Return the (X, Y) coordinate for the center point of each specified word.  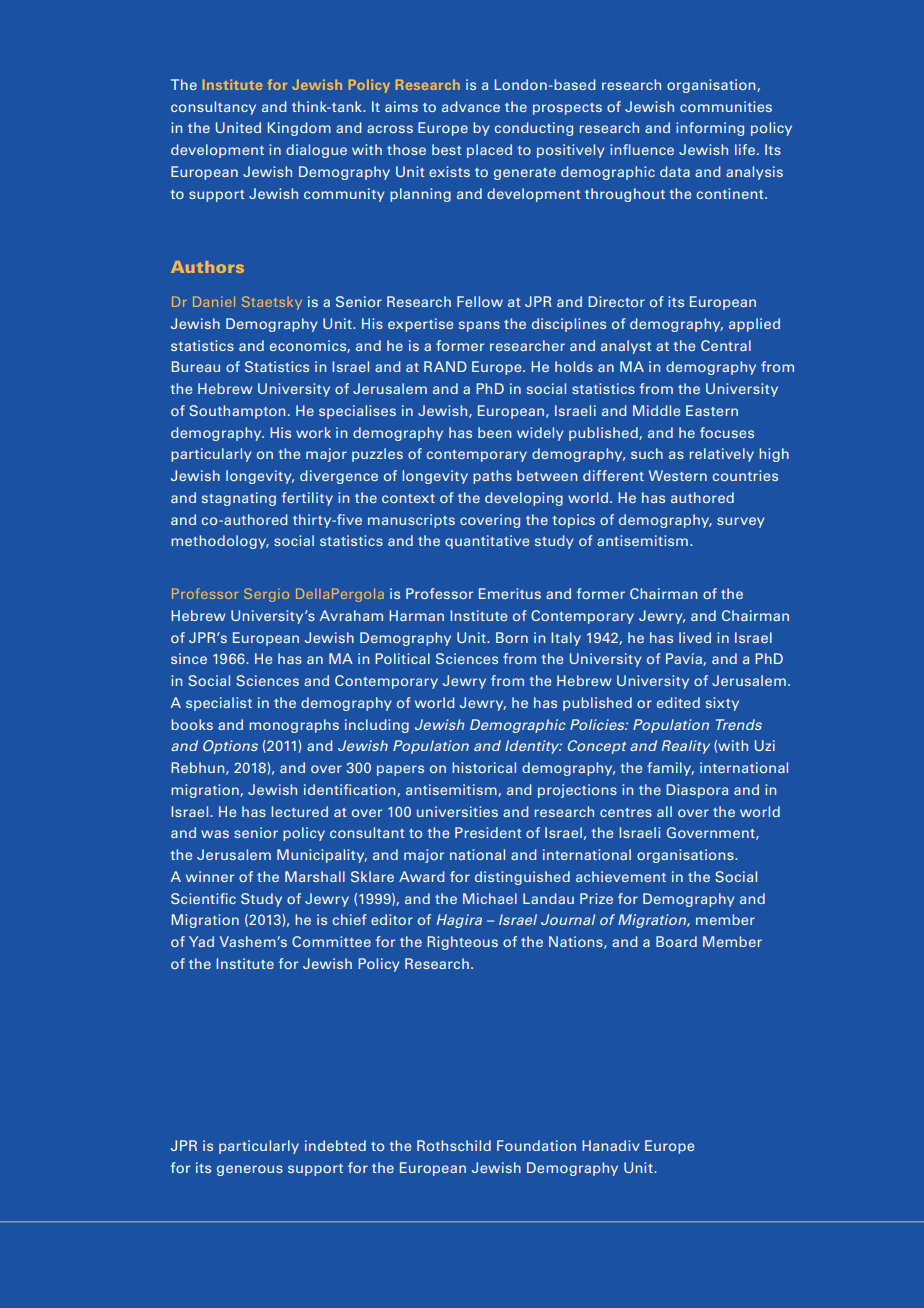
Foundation (536, 1145)
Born (512, 637)
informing (710, 129)
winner (210, 876)
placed (489, 151)
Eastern (712, 410)
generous (250, 1170)
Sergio (266, 595)
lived (695, 637)
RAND (445, 366)
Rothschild (454, 1145)
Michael (490, 898)
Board (676, 941)
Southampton (237, 412)
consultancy (213, 108)
